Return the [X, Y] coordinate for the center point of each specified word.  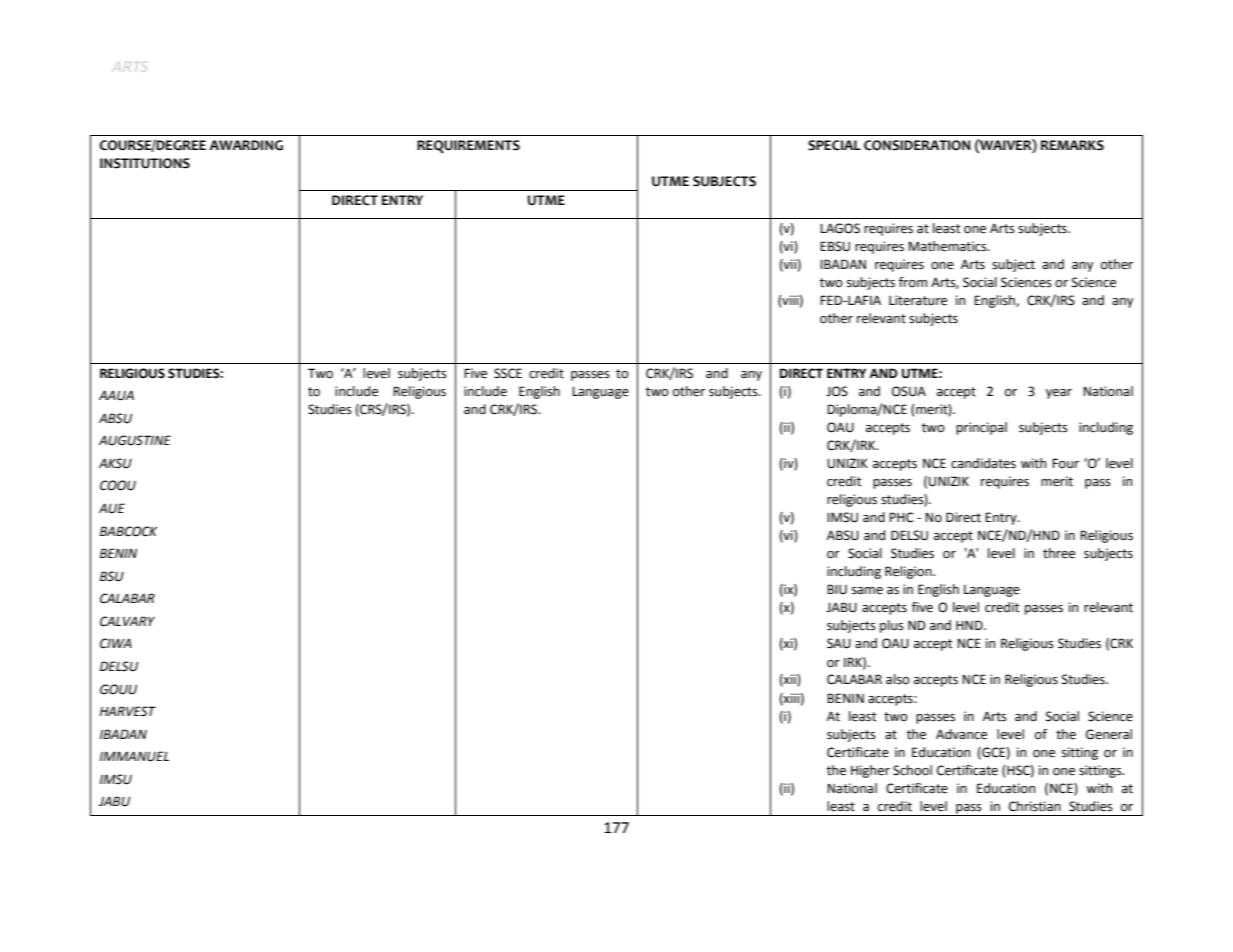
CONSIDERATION [917, 145]
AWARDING [246, 145]
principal [981, 428]
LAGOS [840, 228]
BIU [837, 589]
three [1059, 553]
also [898, 679]
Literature [918, 300]
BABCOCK [128, 531]
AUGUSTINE [135, 440]
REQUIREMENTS [468, 147]
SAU [839, 643]
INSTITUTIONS [145, 163]
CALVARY [127, 621]
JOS [837, 391]
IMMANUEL [134, 756]
